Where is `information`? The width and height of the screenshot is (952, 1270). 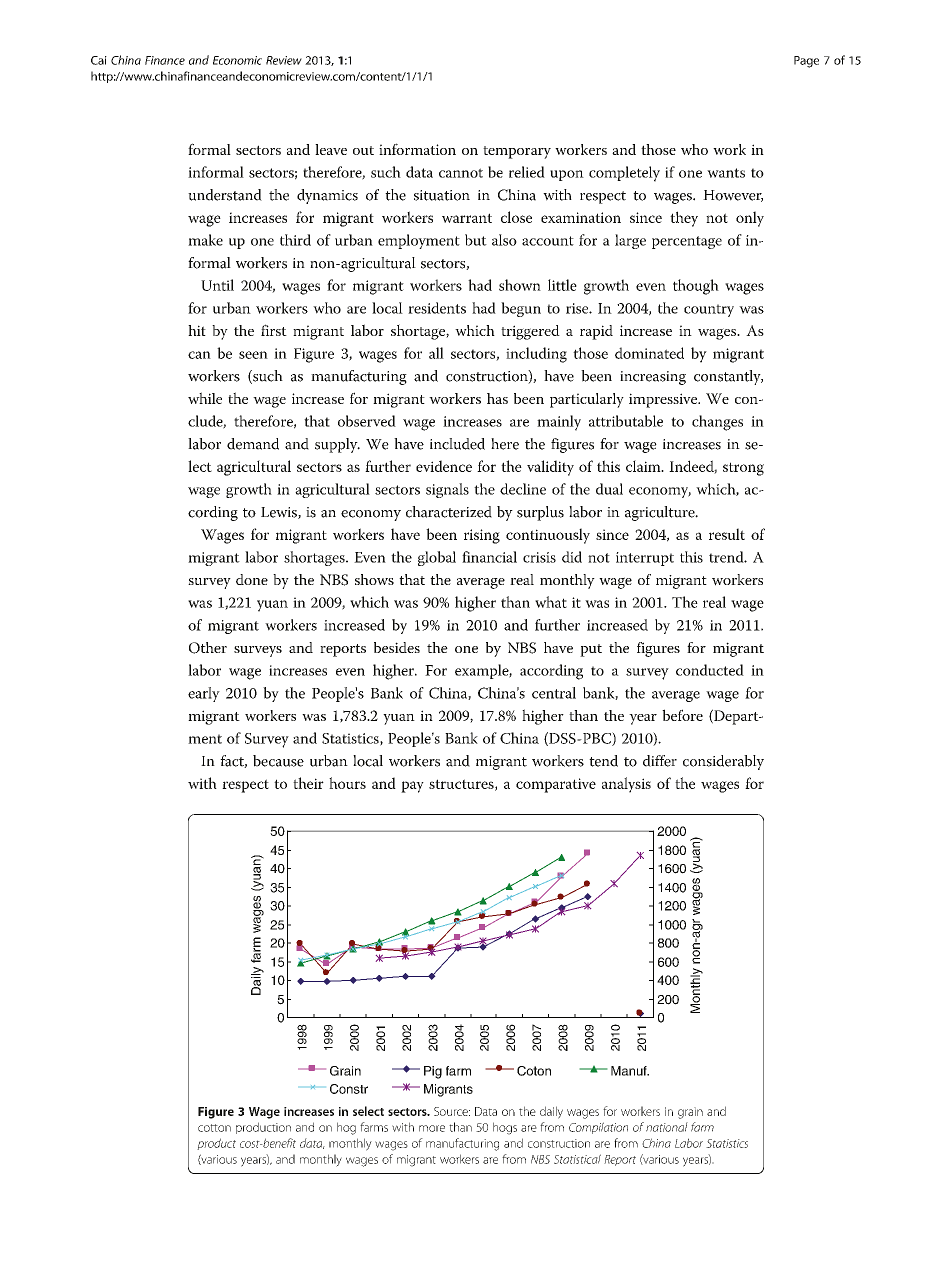
information is located at coordinates (417, 149).
